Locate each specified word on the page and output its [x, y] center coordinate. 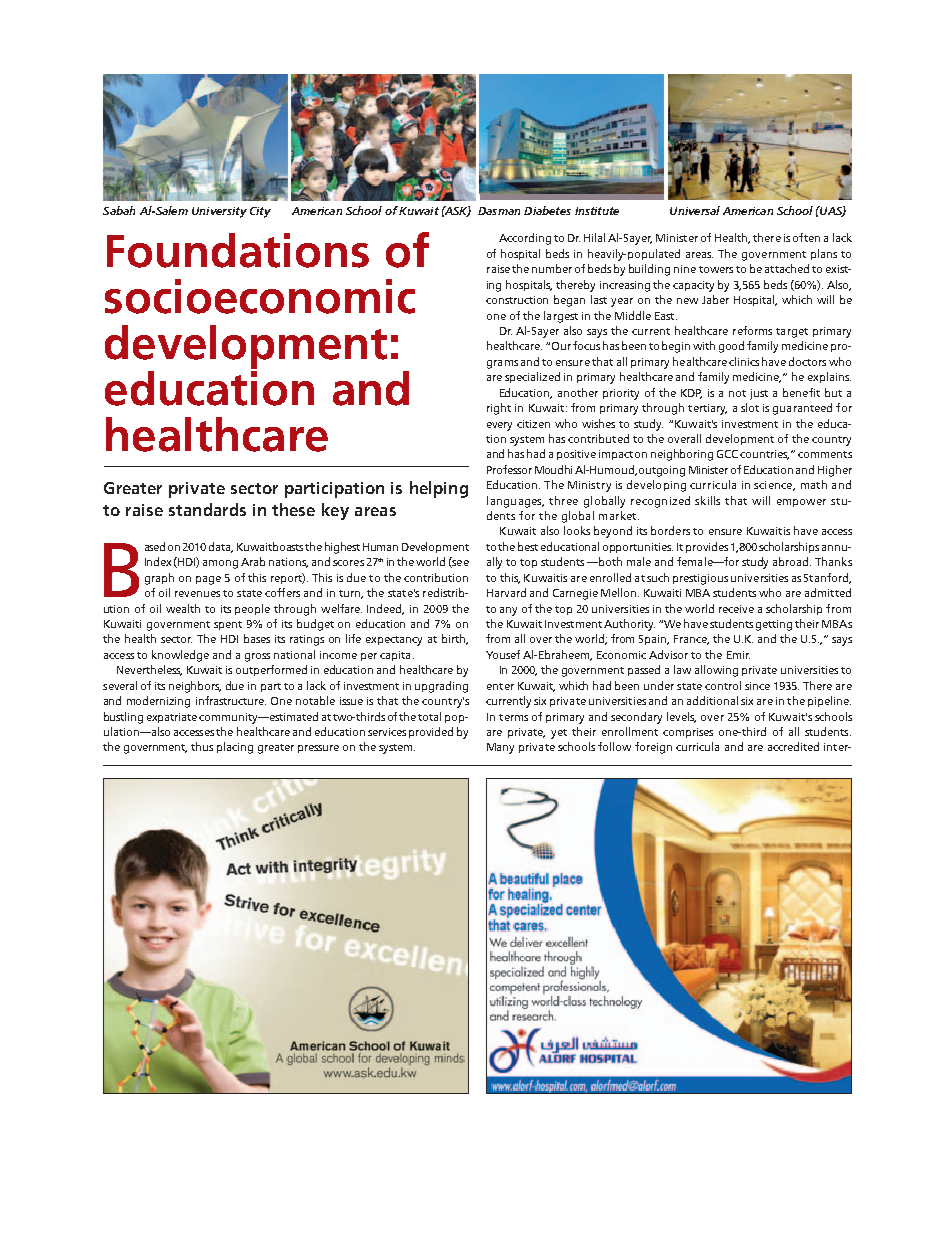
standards [207, 509]
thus [202, 746]
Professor [509, 469]
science [774, 486]
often [806, 237]
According [525, 239]
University [219, 212]
